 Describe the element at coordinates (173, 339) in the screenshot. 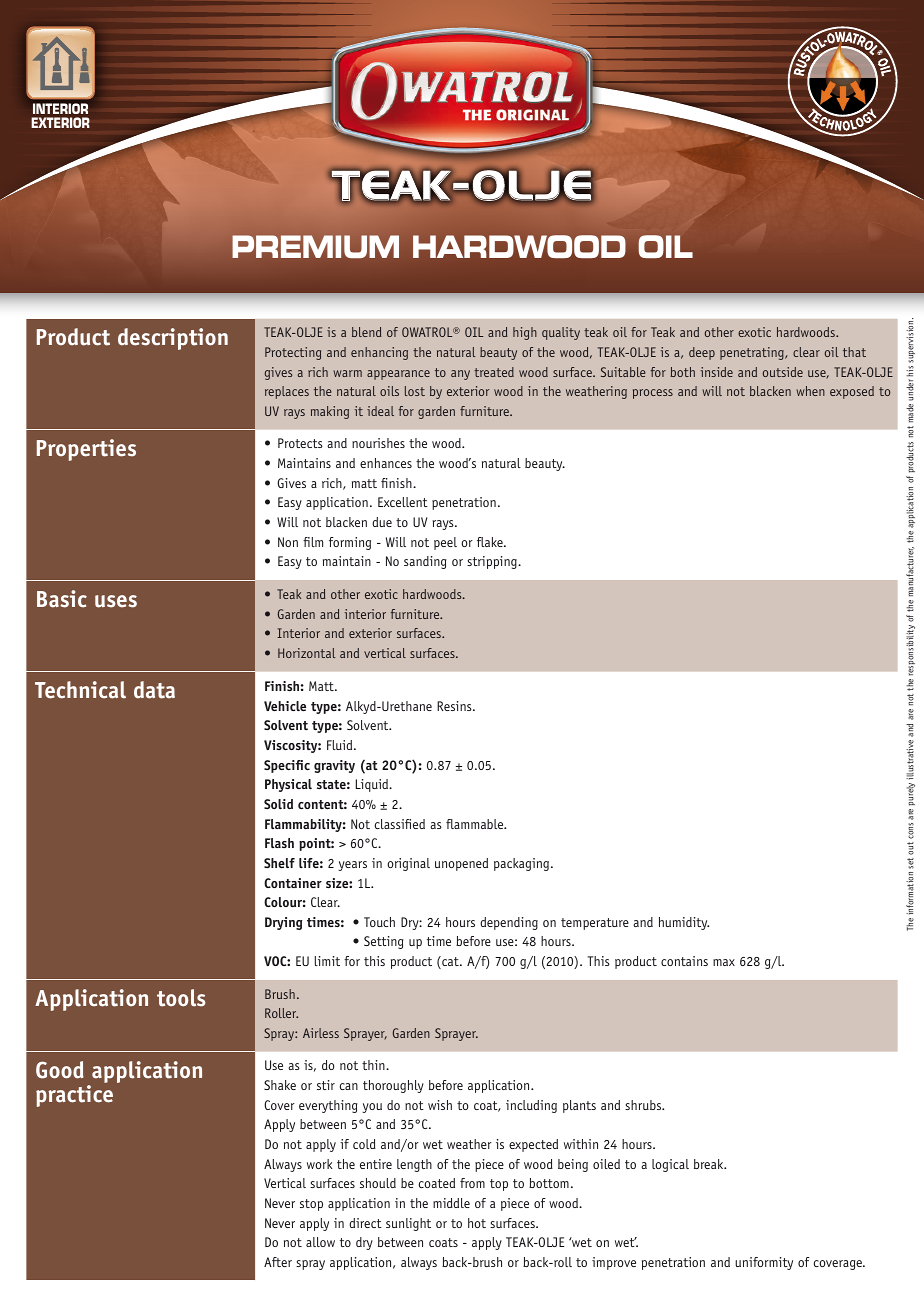

I see `description` at that location.
